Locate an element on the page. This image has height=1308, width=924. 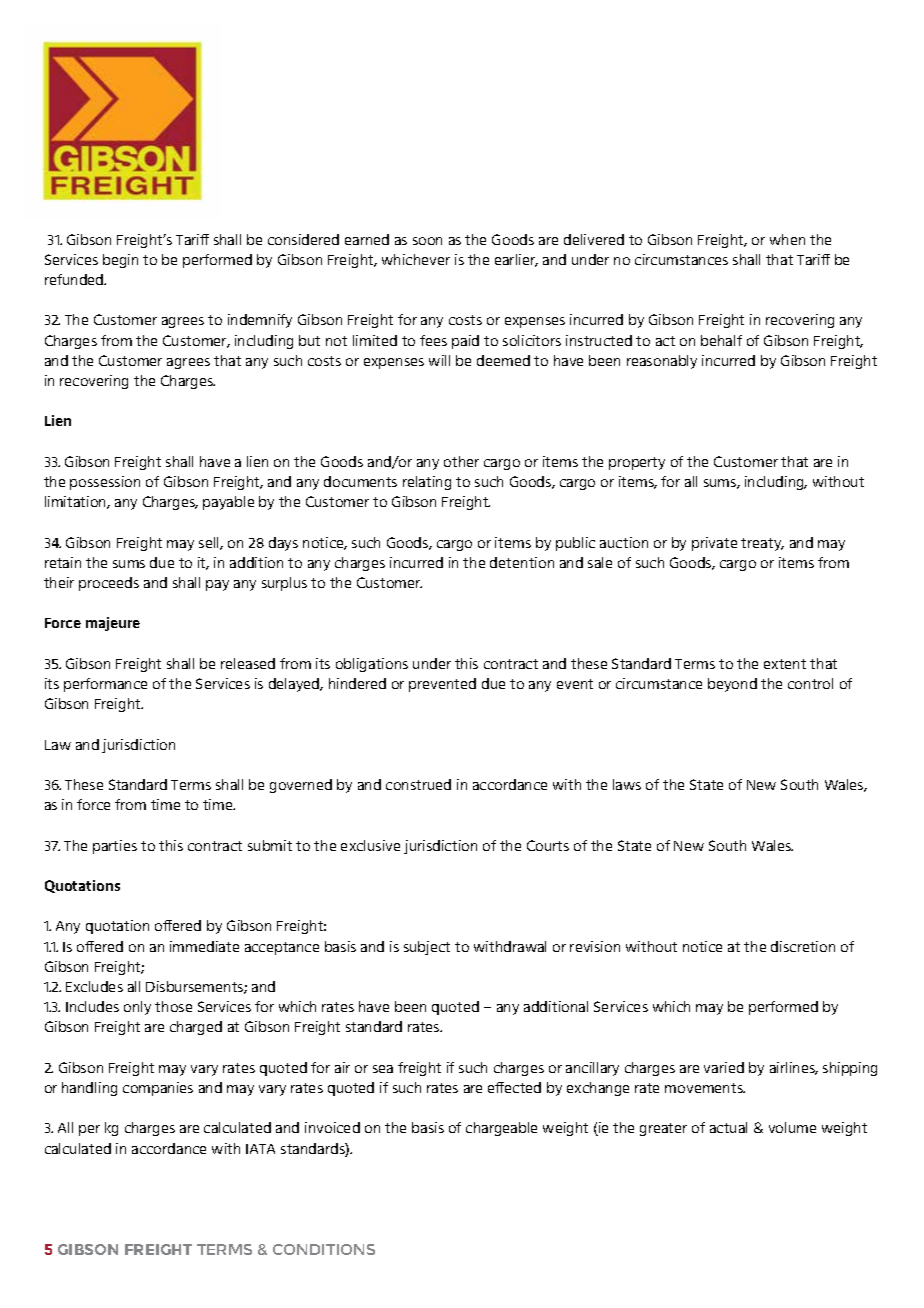
other is located at coordinates (461, 461).
